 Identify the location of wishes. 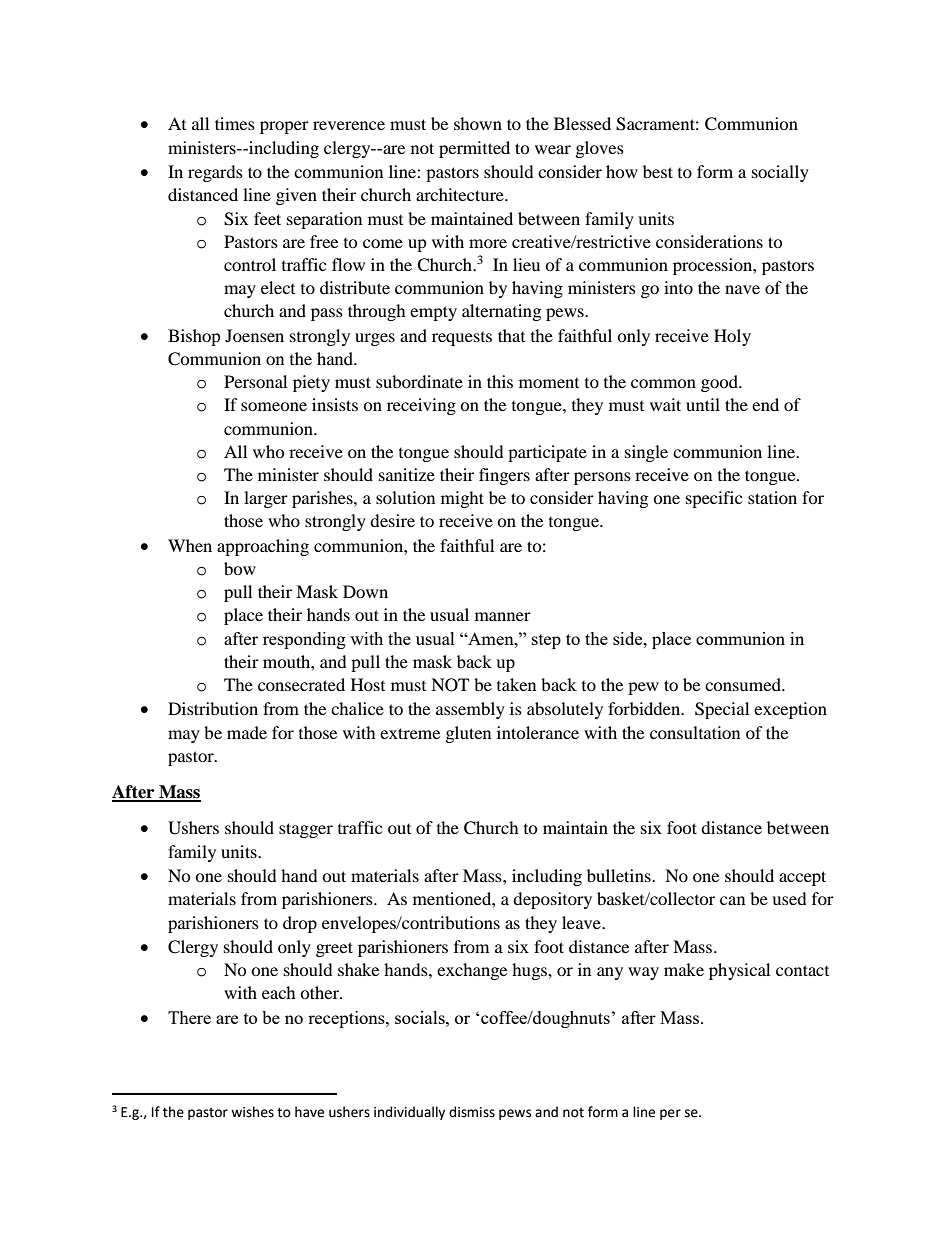
(252, 1112).
